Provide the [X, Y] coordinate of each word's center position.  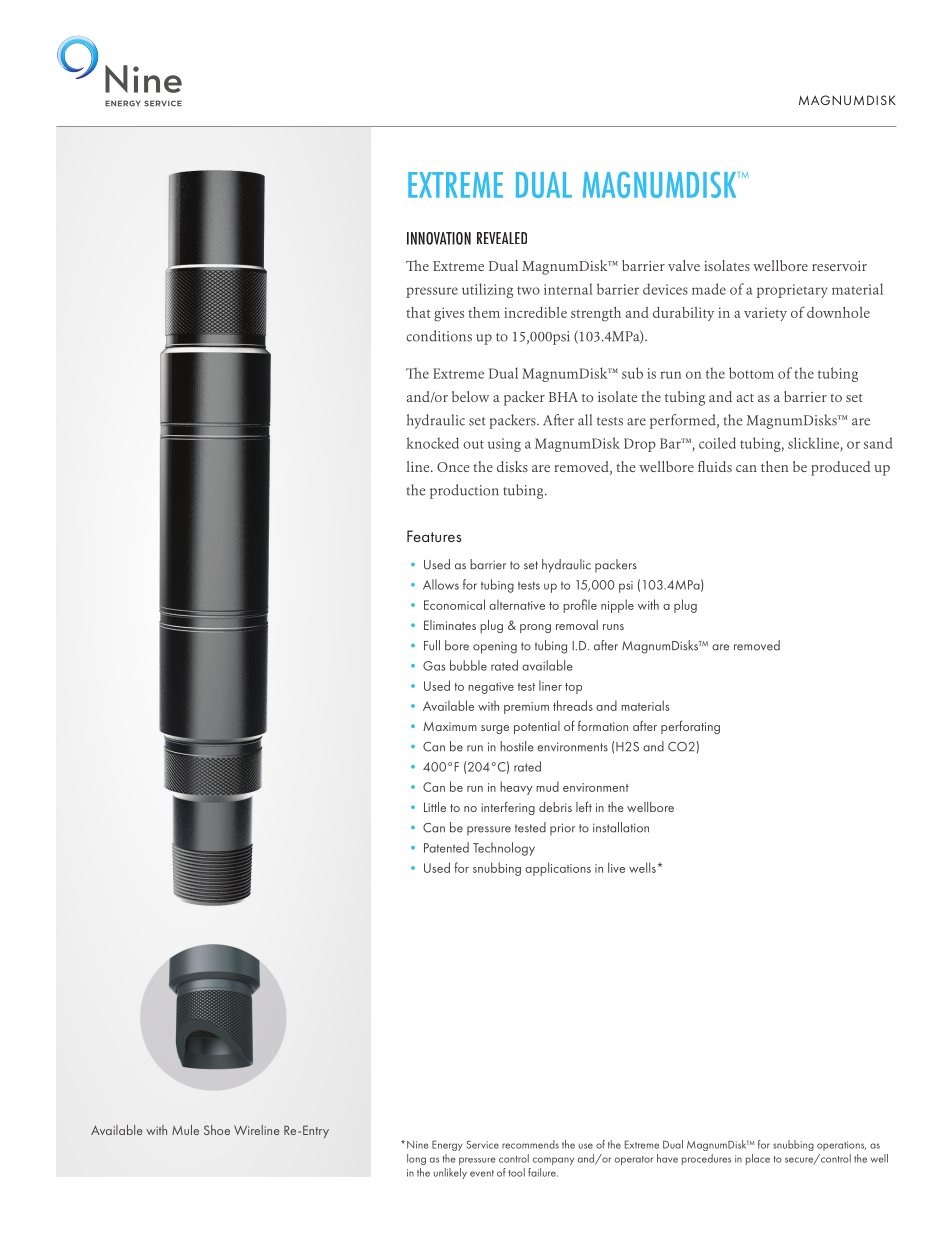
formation [603, 725]
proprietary [792, 291]
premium [526, 708]
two [528, 290]
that [418, 312]
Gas [434, 666]
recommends [530, 1144]
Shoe [217, 1130]
